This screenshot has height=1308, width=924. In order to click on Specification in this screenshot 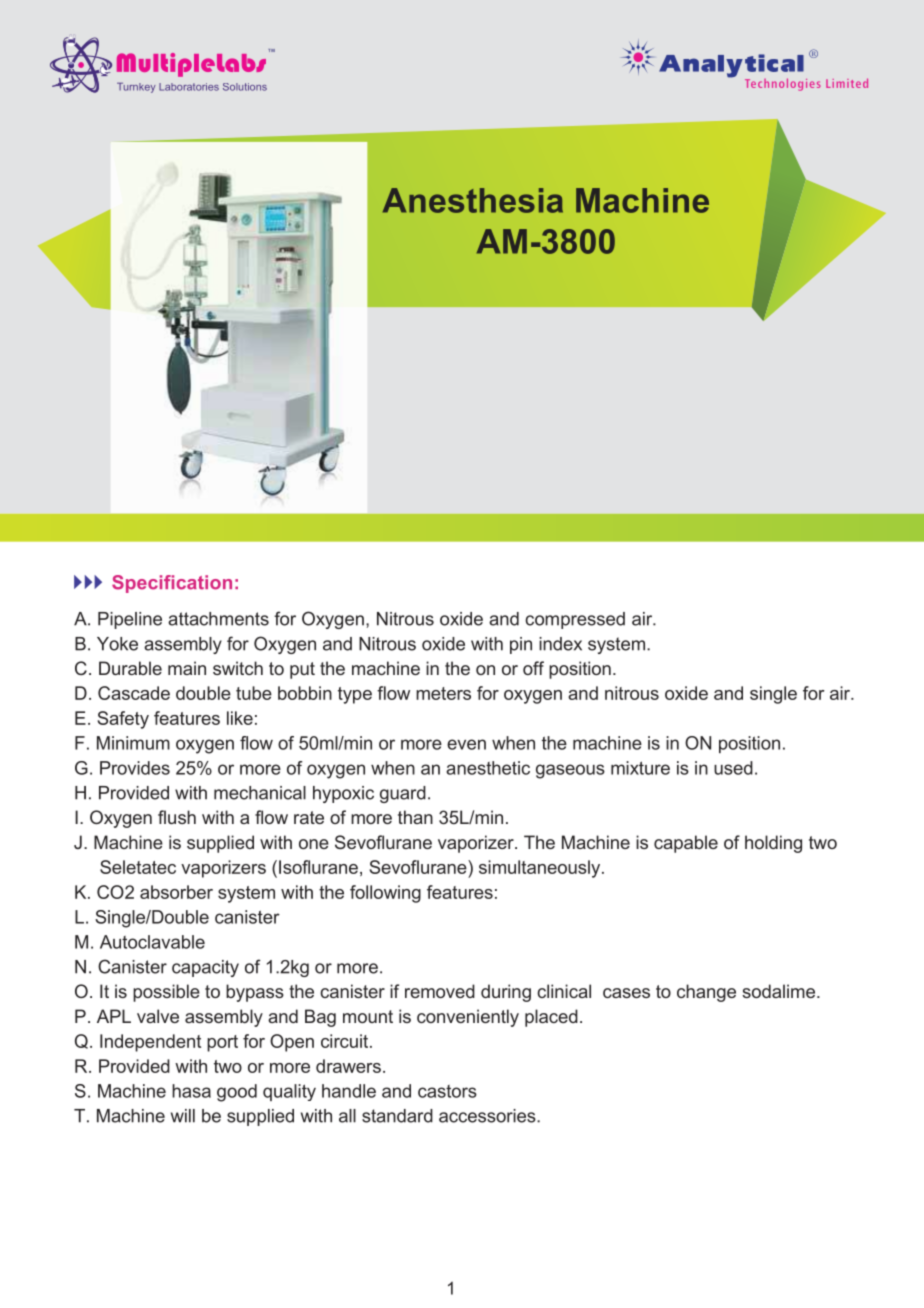, I will do `click(172, 584)`.
